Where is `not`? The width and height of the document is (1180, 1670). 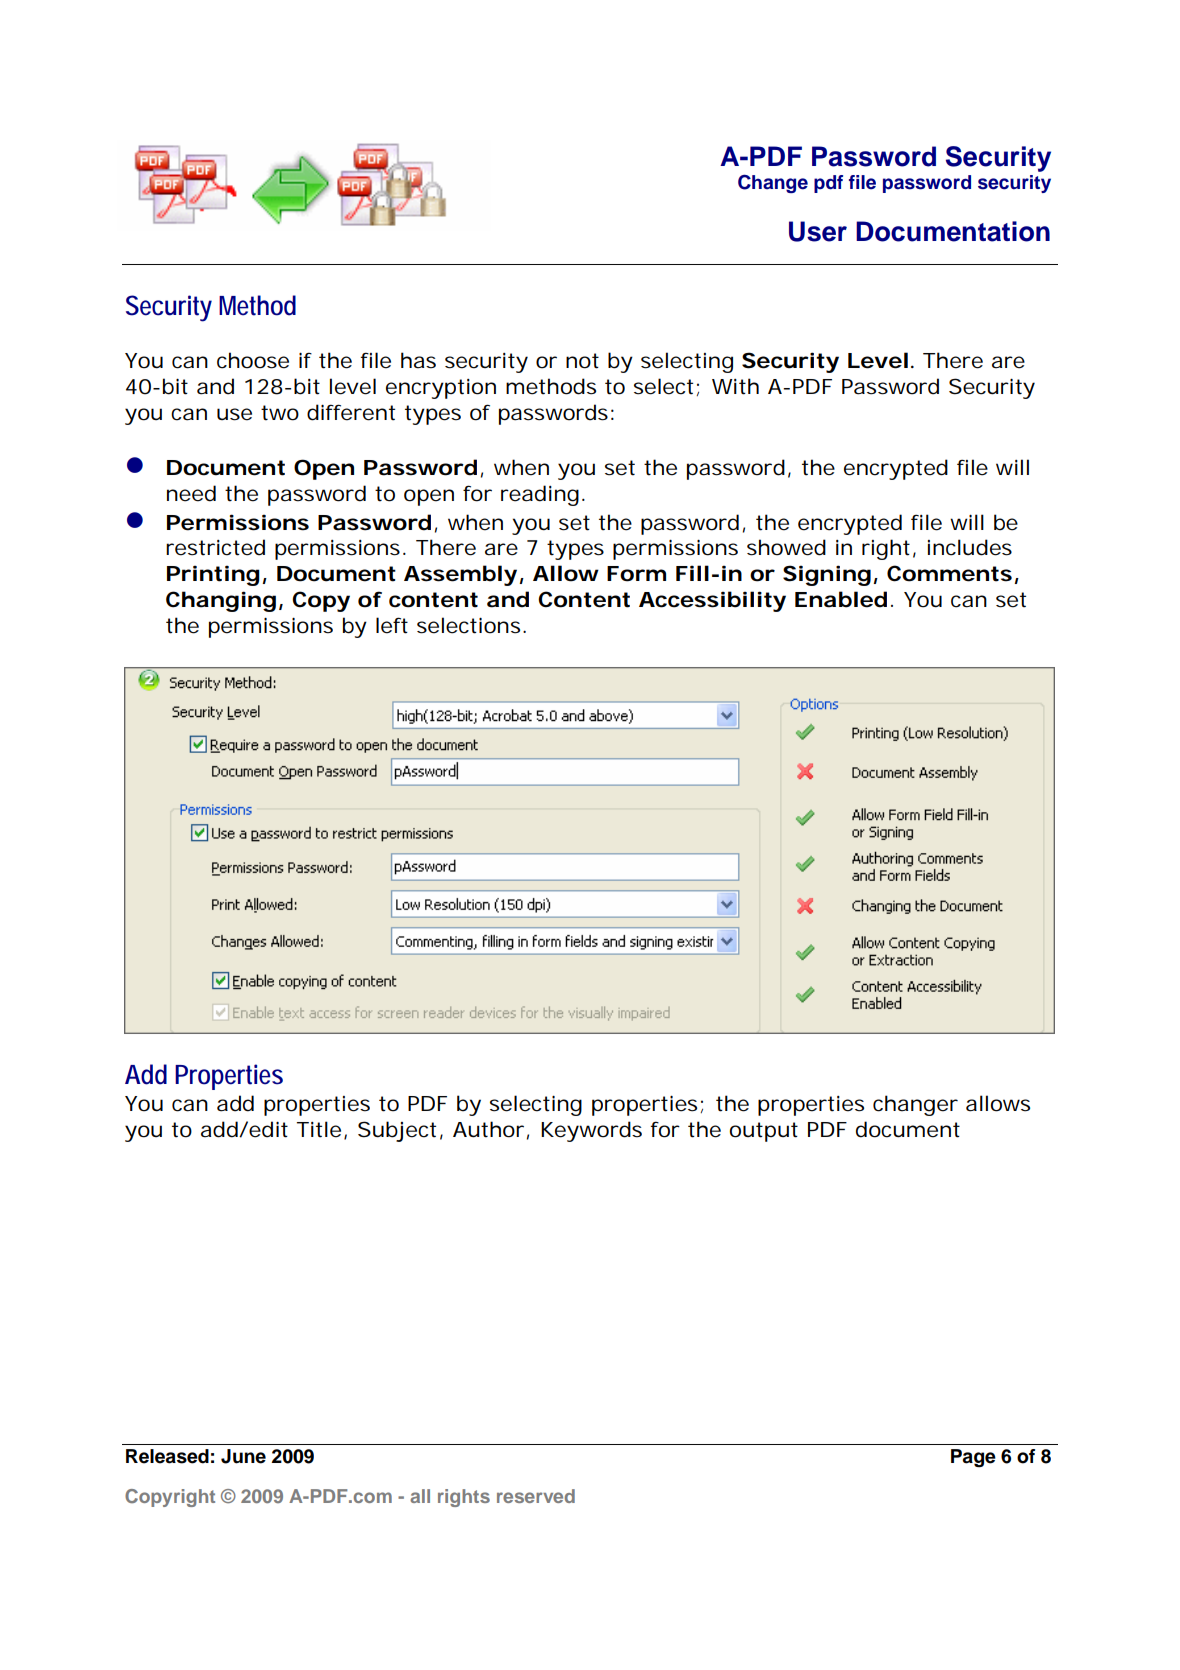 not is located at coordinates (582, 361).
